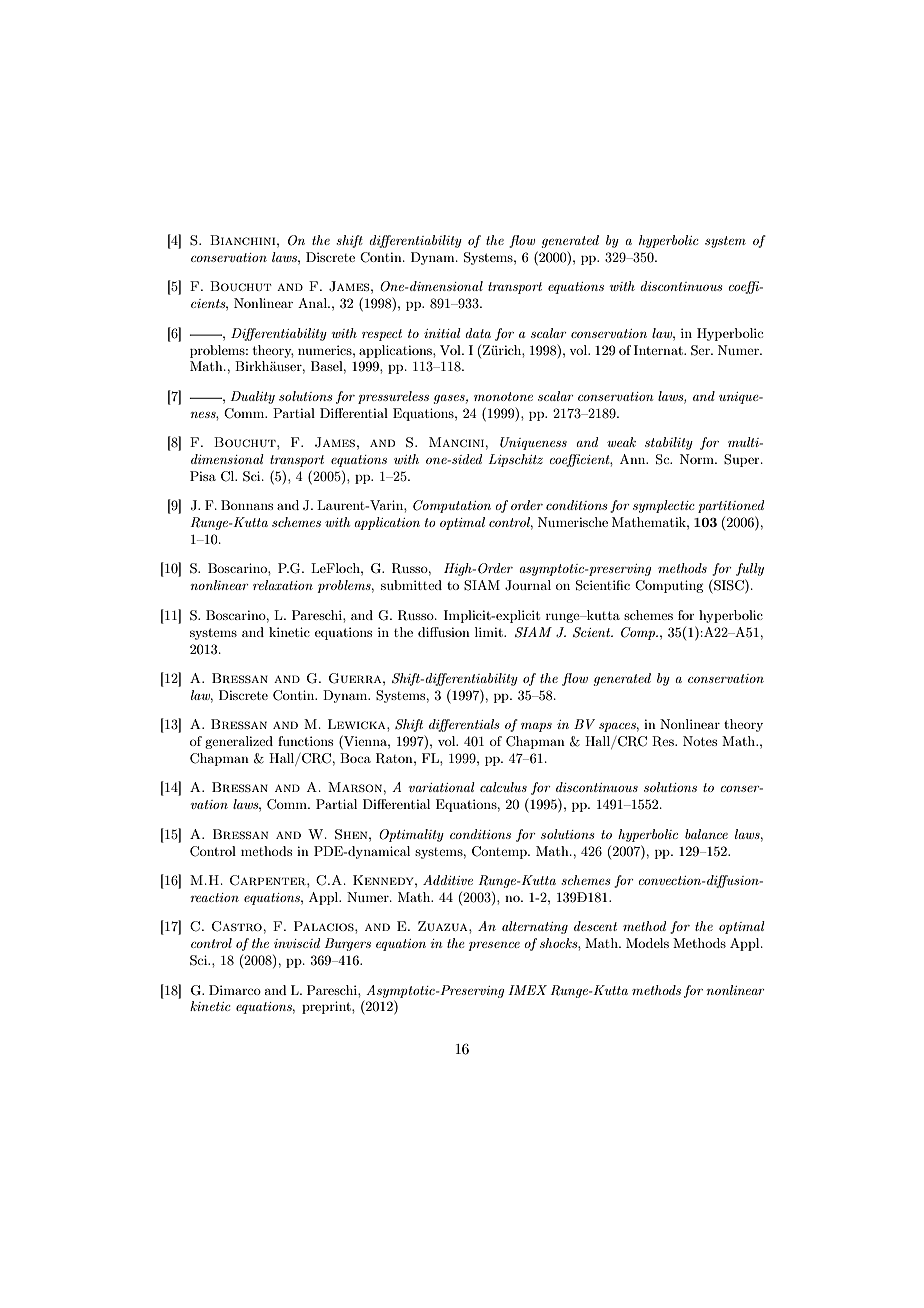  I want to click on Models, so click(647, 943).
